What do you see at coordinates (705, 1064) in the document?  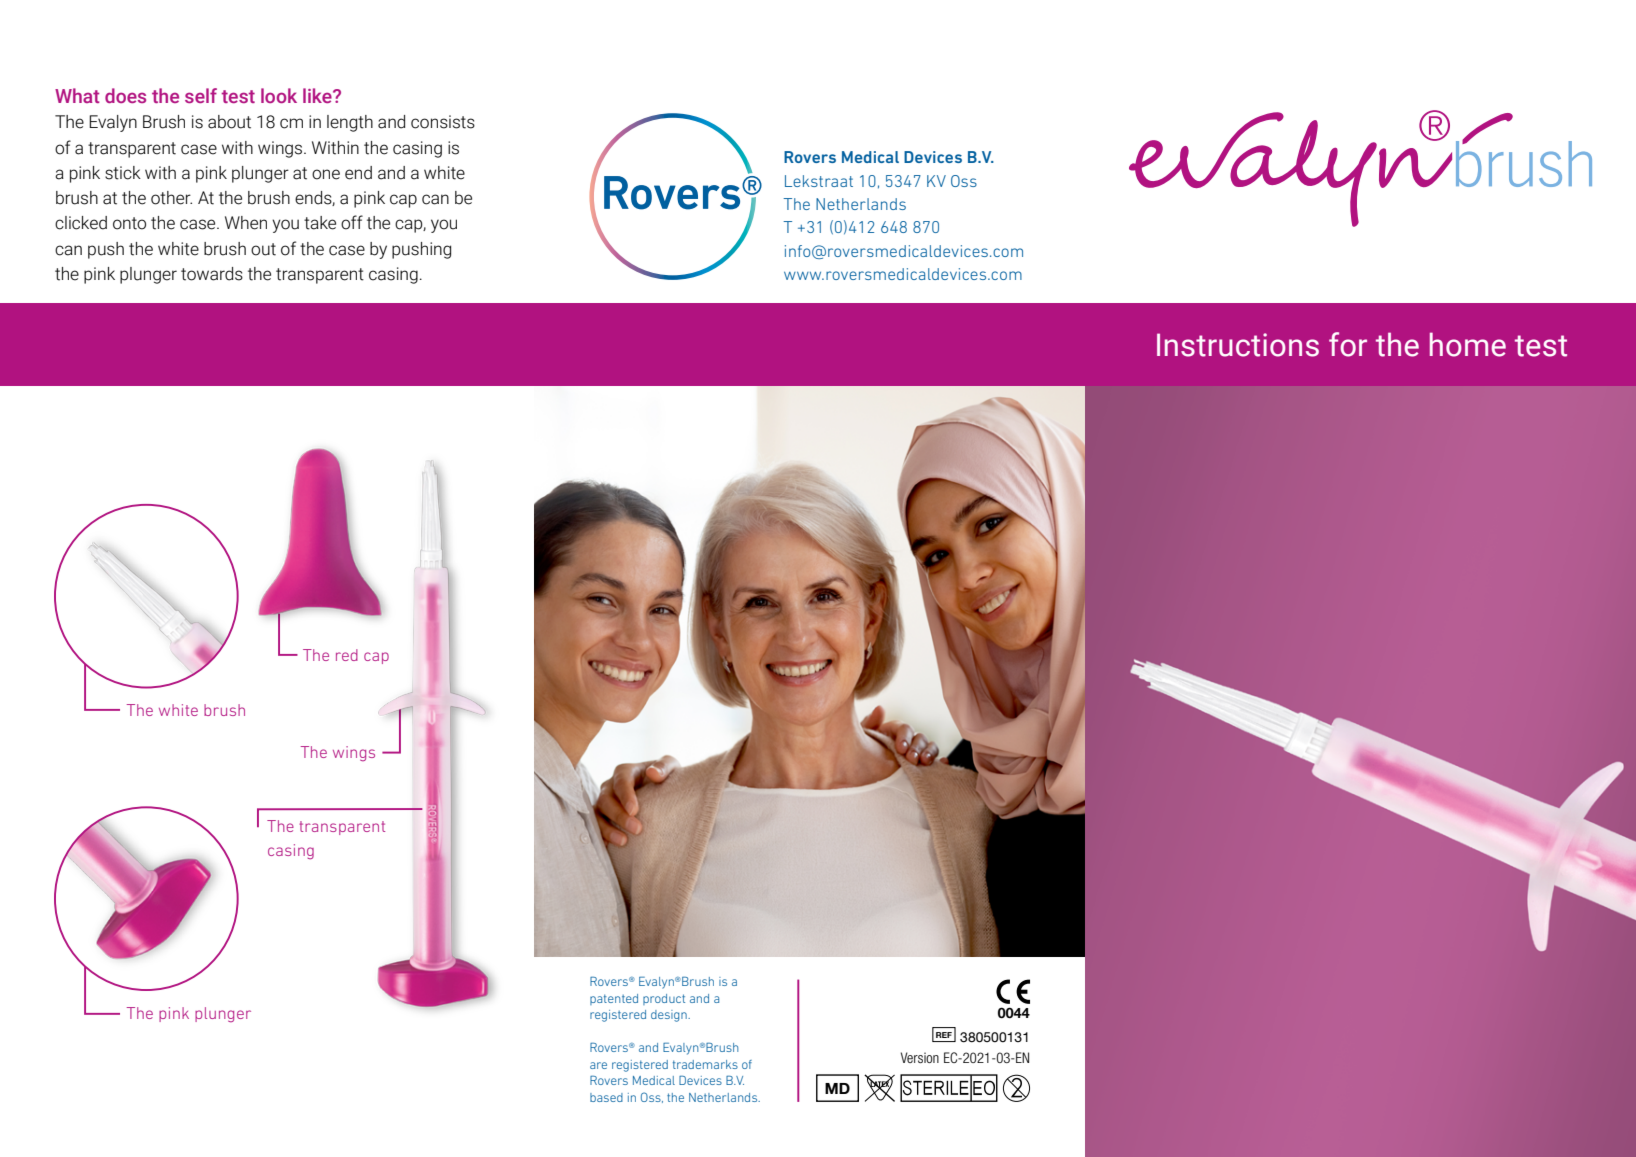 I see `trademarks` at bounding box center [705, 1064].
